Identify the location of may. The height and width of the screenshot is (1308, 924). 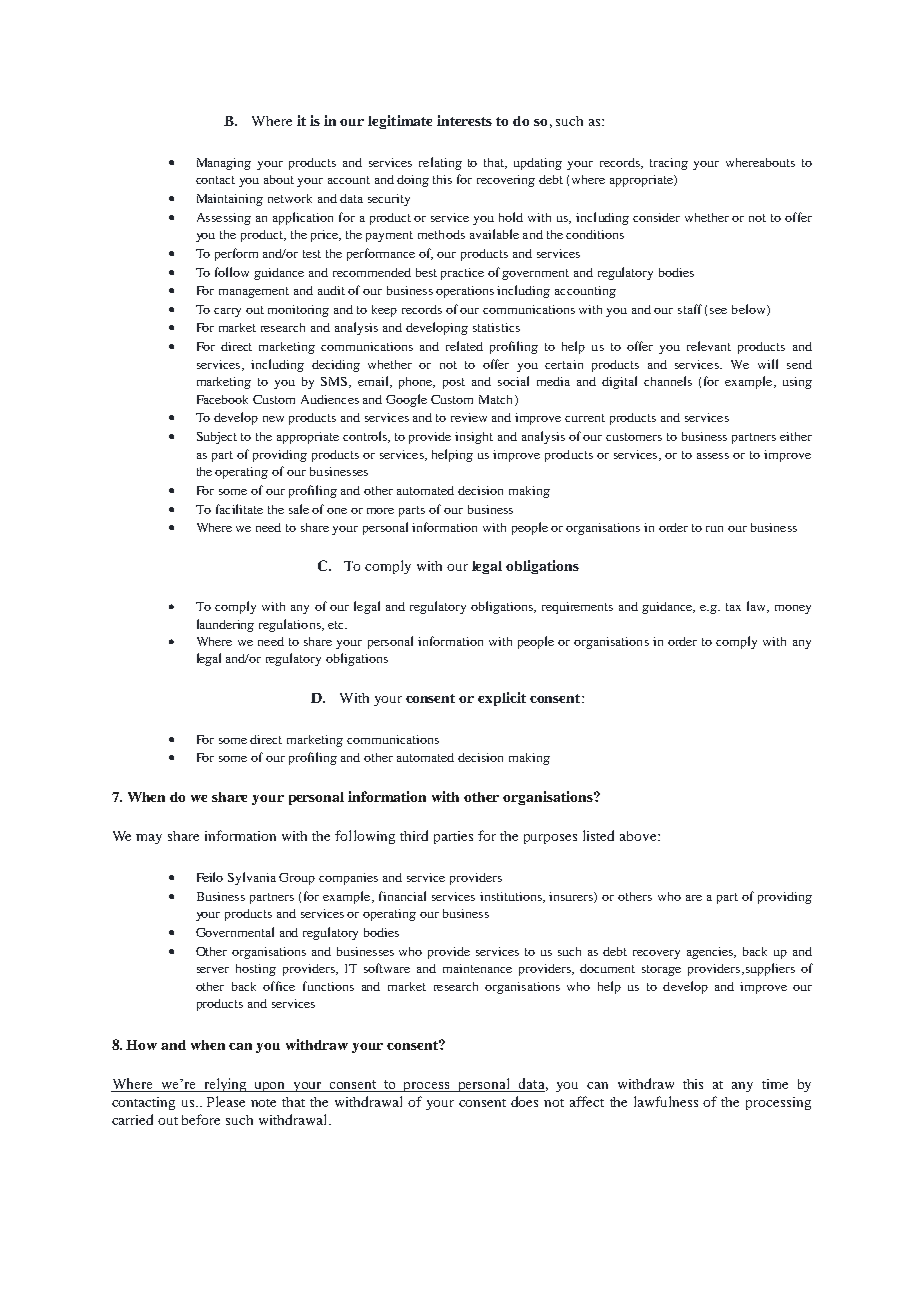
(149, 839).
